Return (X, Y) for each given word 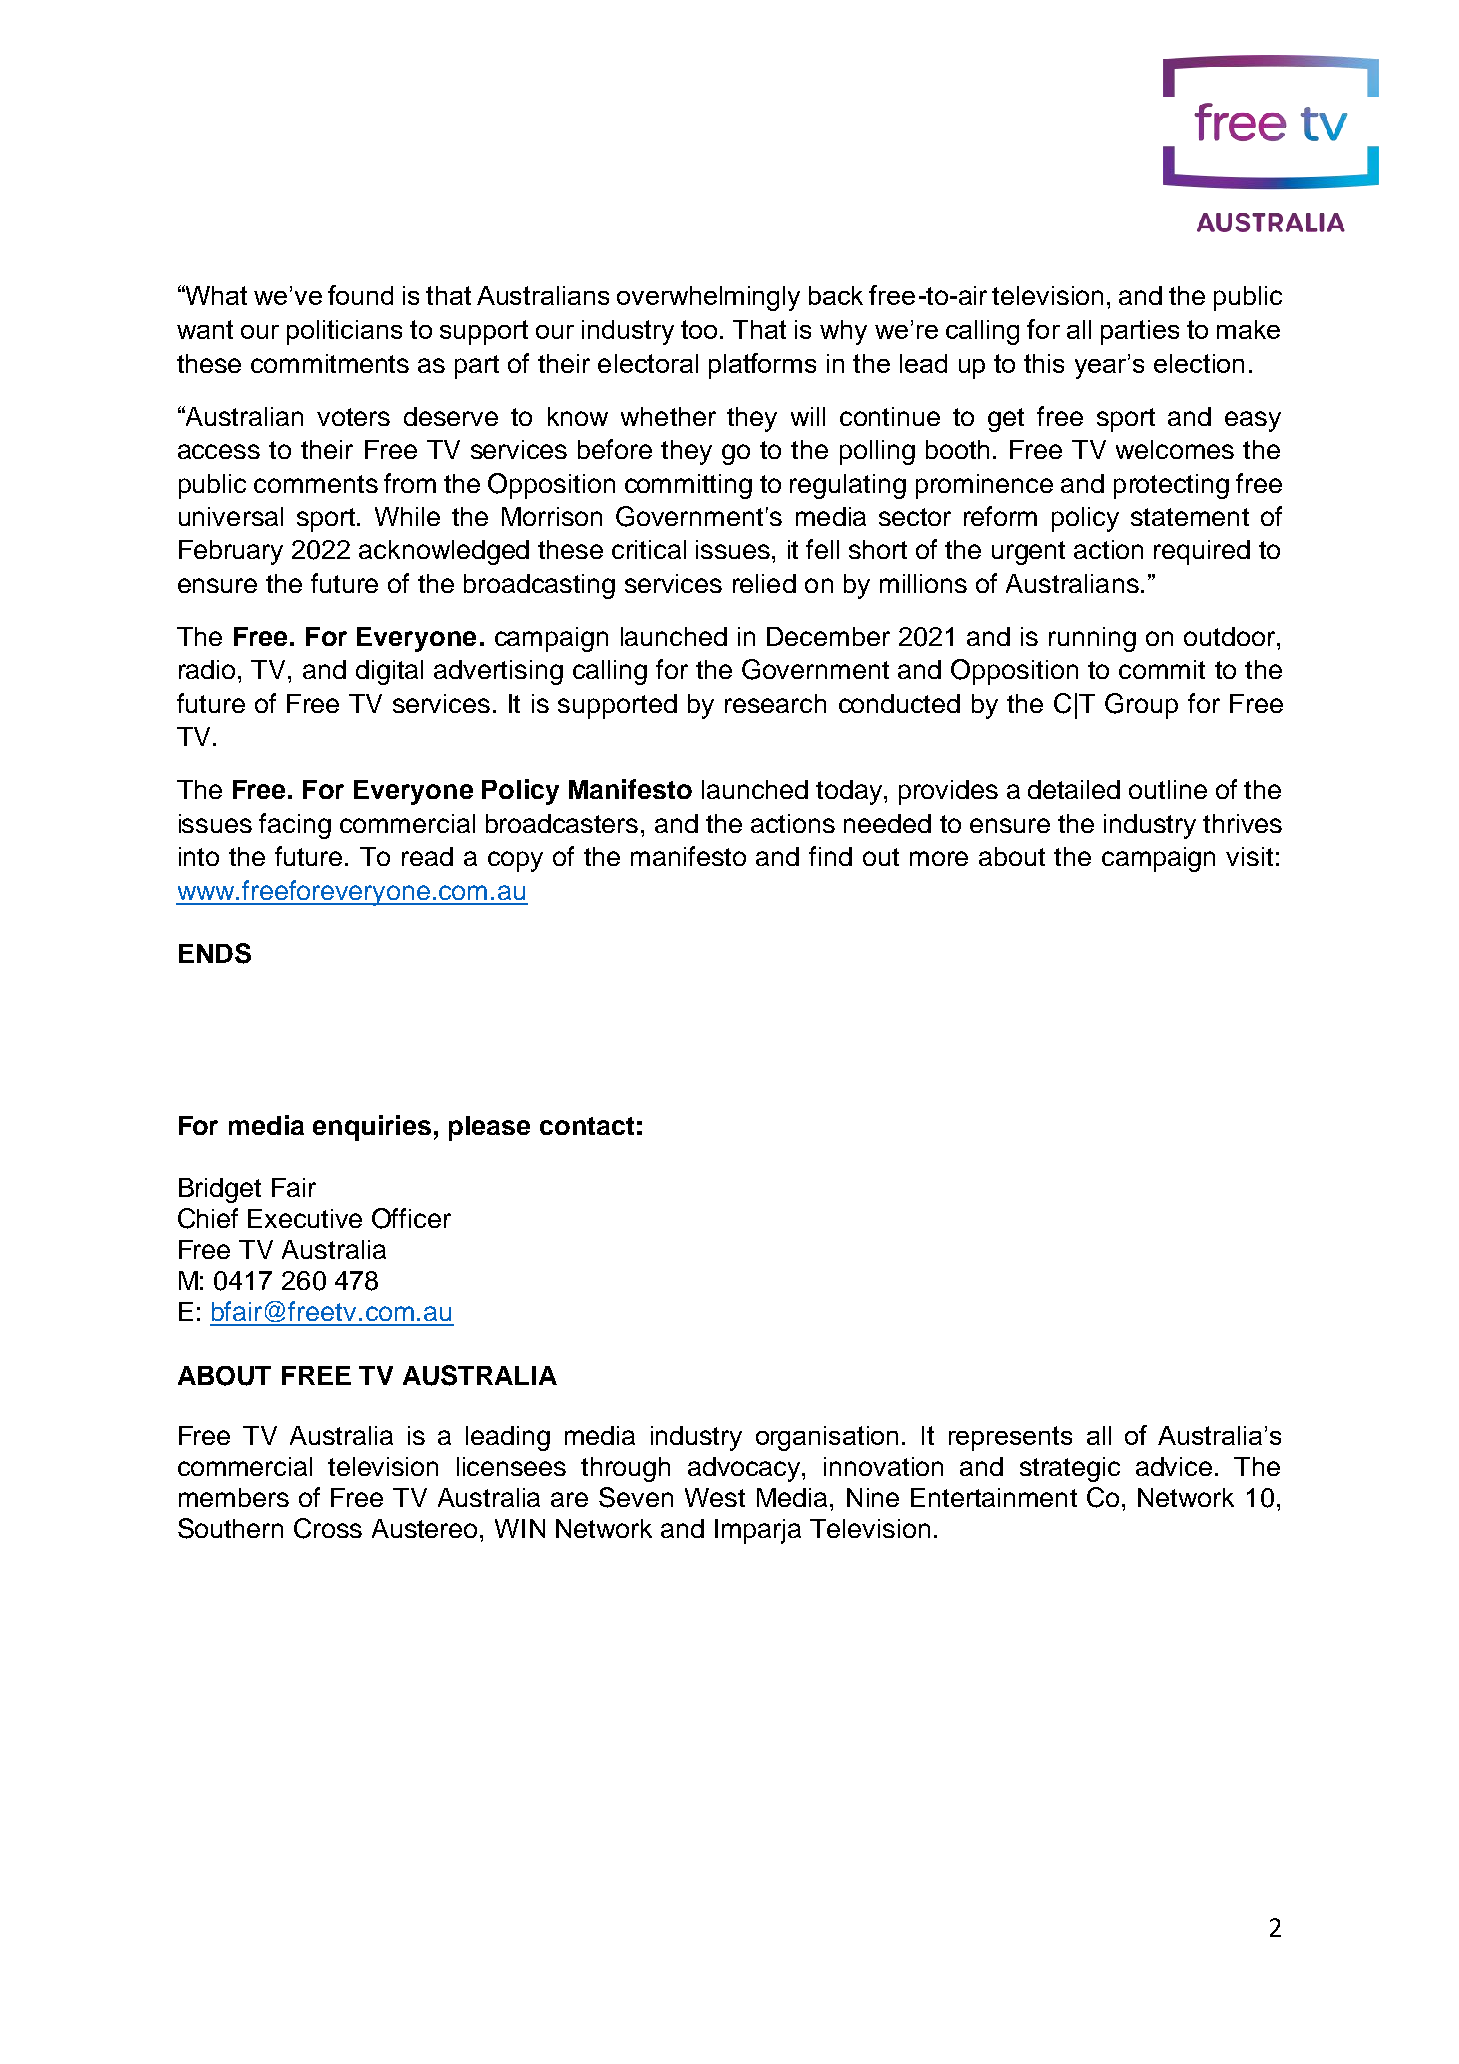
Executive (305, 1218)
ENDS (215, 953)
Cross (328, 1528)
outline (1168, 789)
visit (1249, 856)
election (1199, 363)
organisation (827, 1438)
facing (295, 826)
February (231, 552)
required (1202, 552)
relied (764, 583)
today (850, 792)
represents (1010, 1438)
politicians (344, 332)
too (701, 329)
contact (587, 1126)
